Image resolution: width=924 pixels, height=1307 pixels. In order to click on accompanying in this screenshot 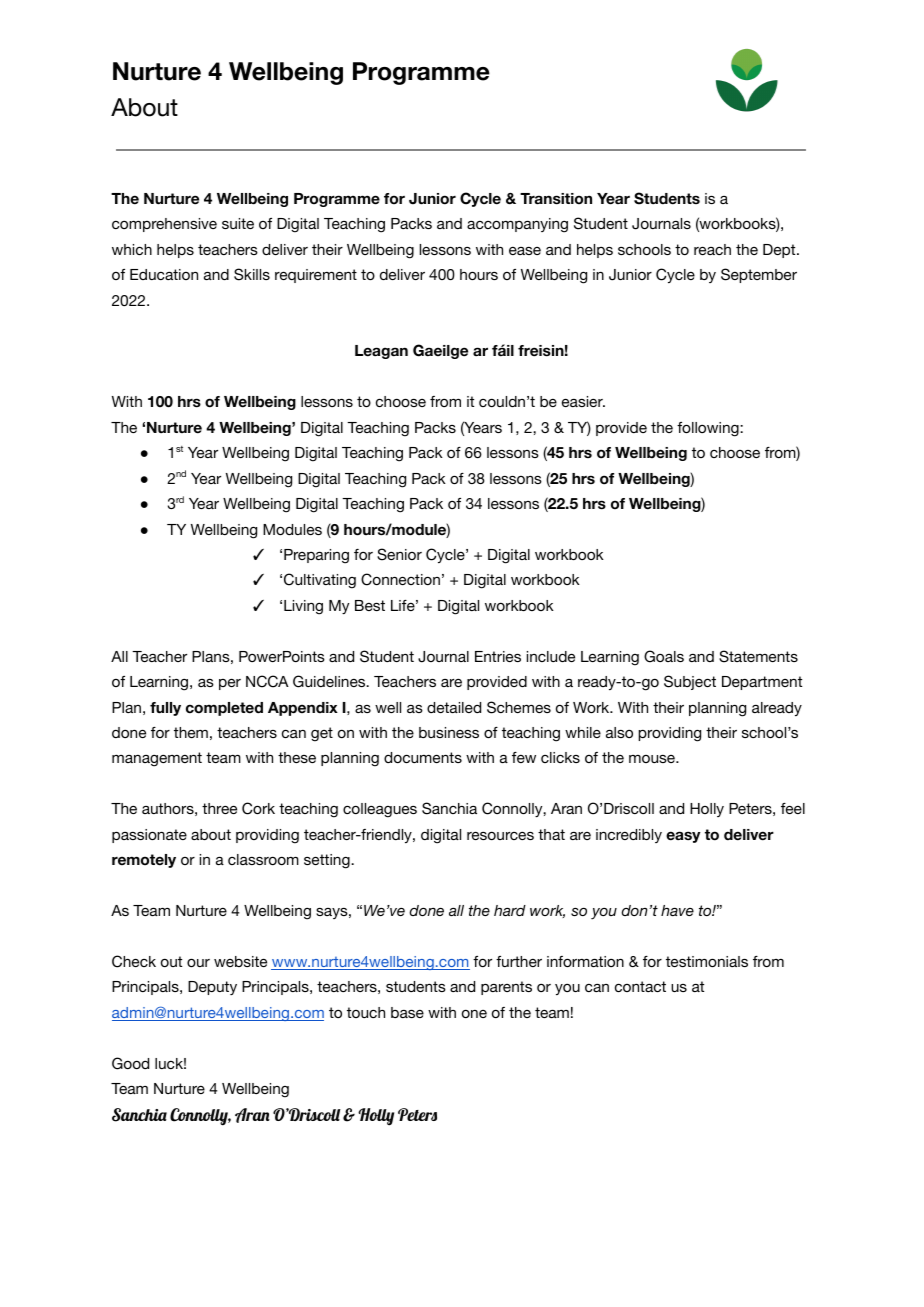, I will do `click(517, 225)`.
